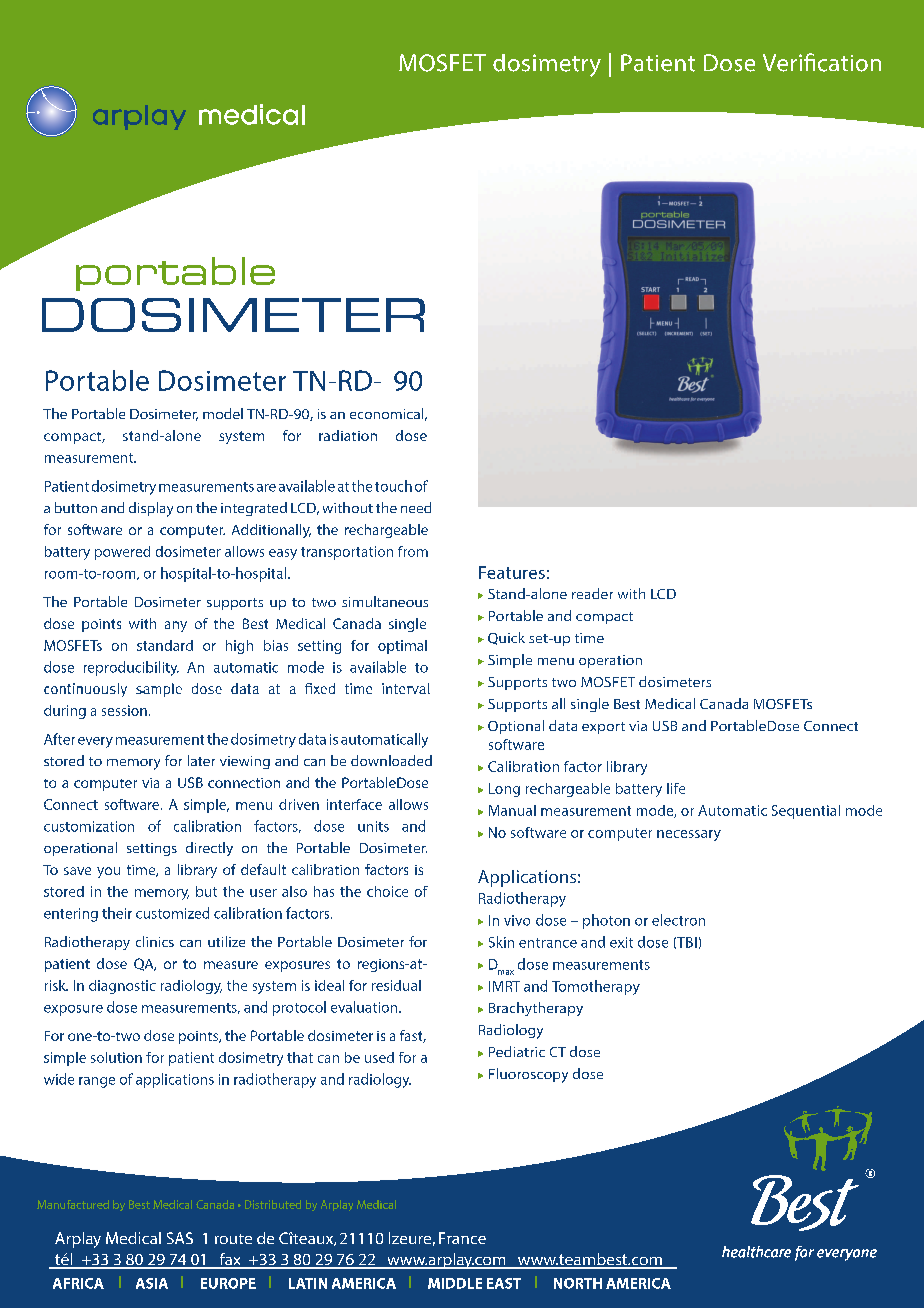 The width and height of the screenshot is (924, 1308). Describe the element at coordinates (201, 760) in the screenshot. I see `later` at that location.
